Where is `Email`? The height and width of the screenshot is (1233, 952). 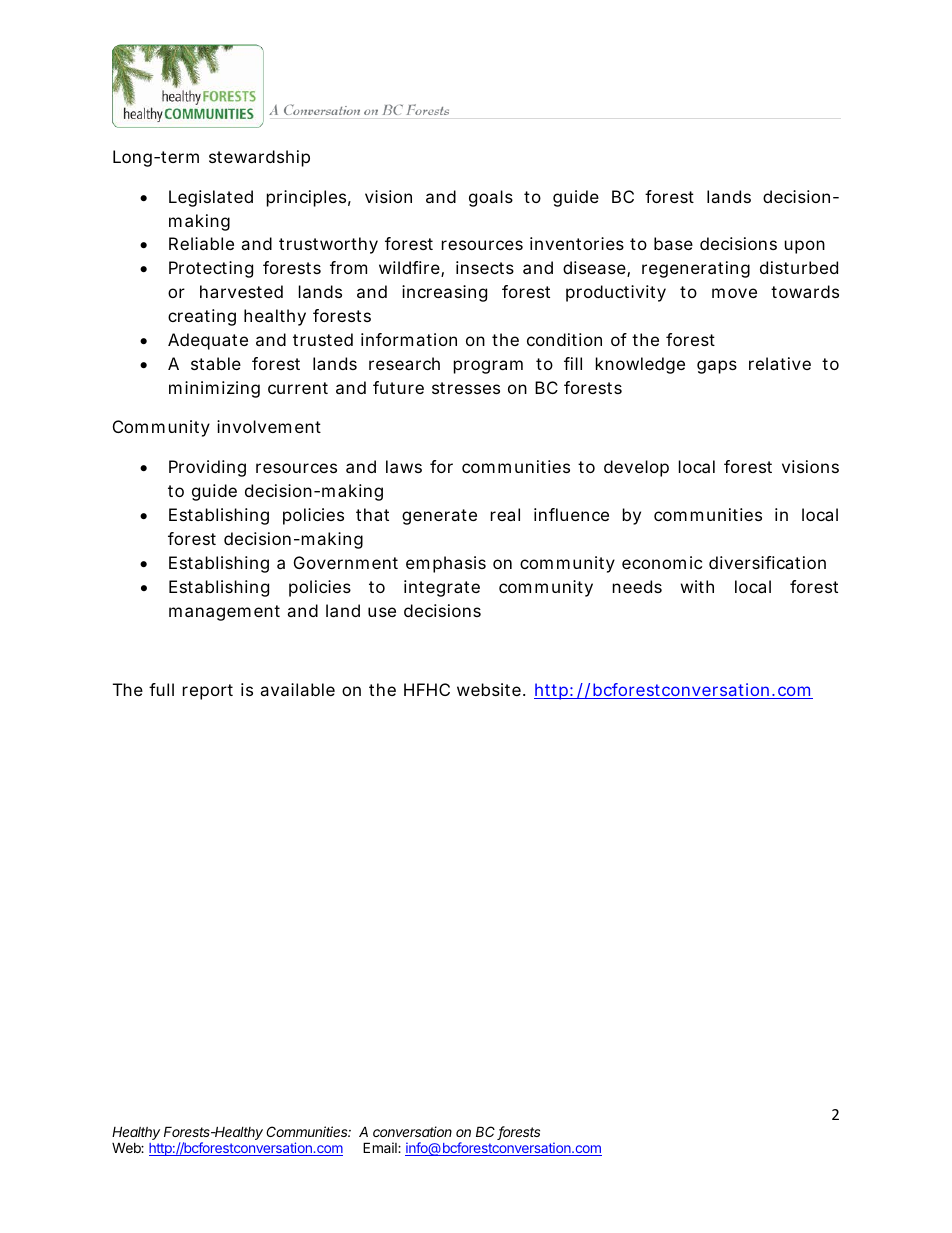 Email is located at coordinates (381, 1147).
